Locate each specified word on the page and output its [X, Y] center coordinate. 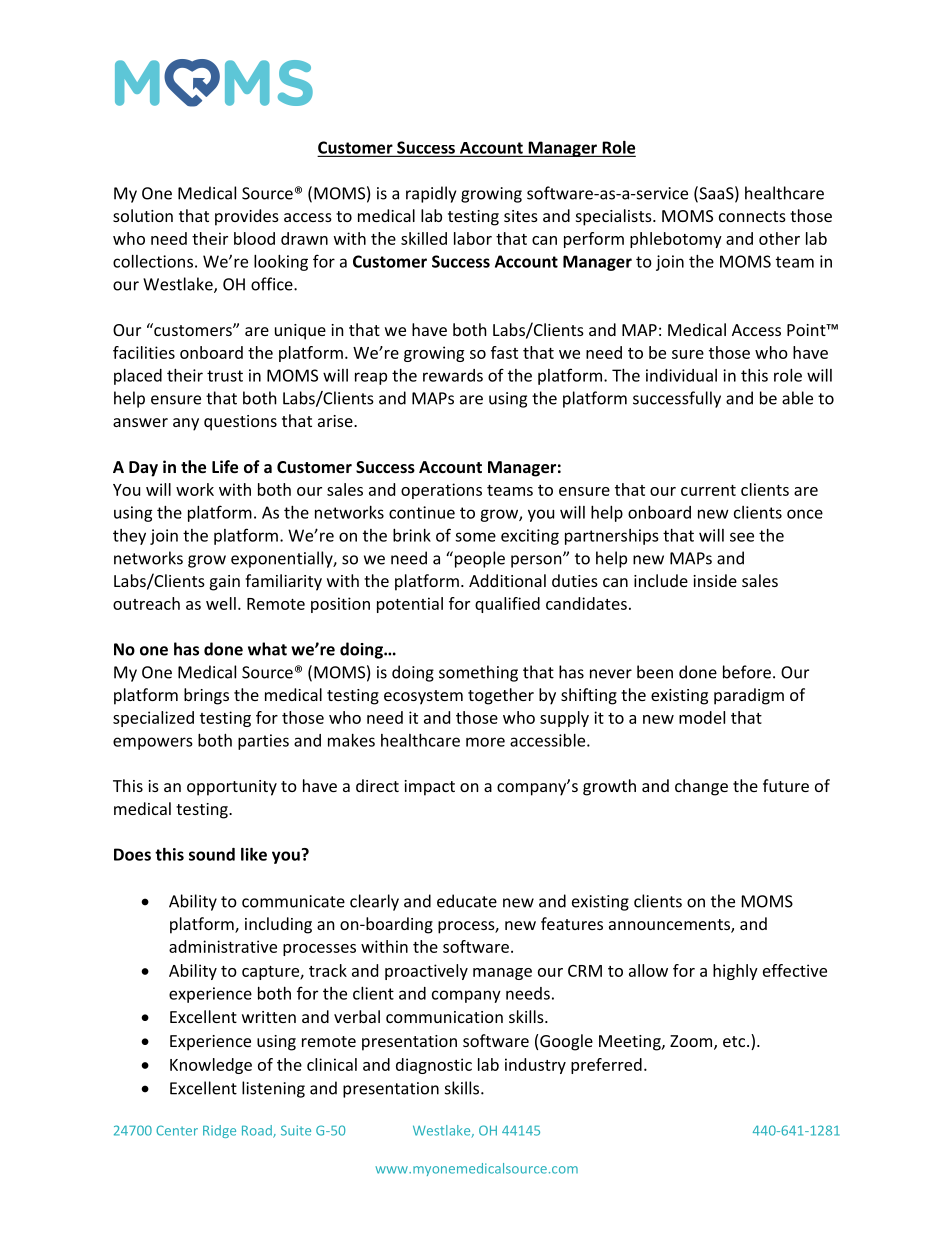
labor [473, 238]
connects [752, 216]
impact [429, 788]
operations [441, 491]
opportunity [232, 788]
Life [225, 466]
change [701, 787]
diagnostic [434, 1066]
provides [247, 217]
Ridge [219, 1131]
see [742, 537]
